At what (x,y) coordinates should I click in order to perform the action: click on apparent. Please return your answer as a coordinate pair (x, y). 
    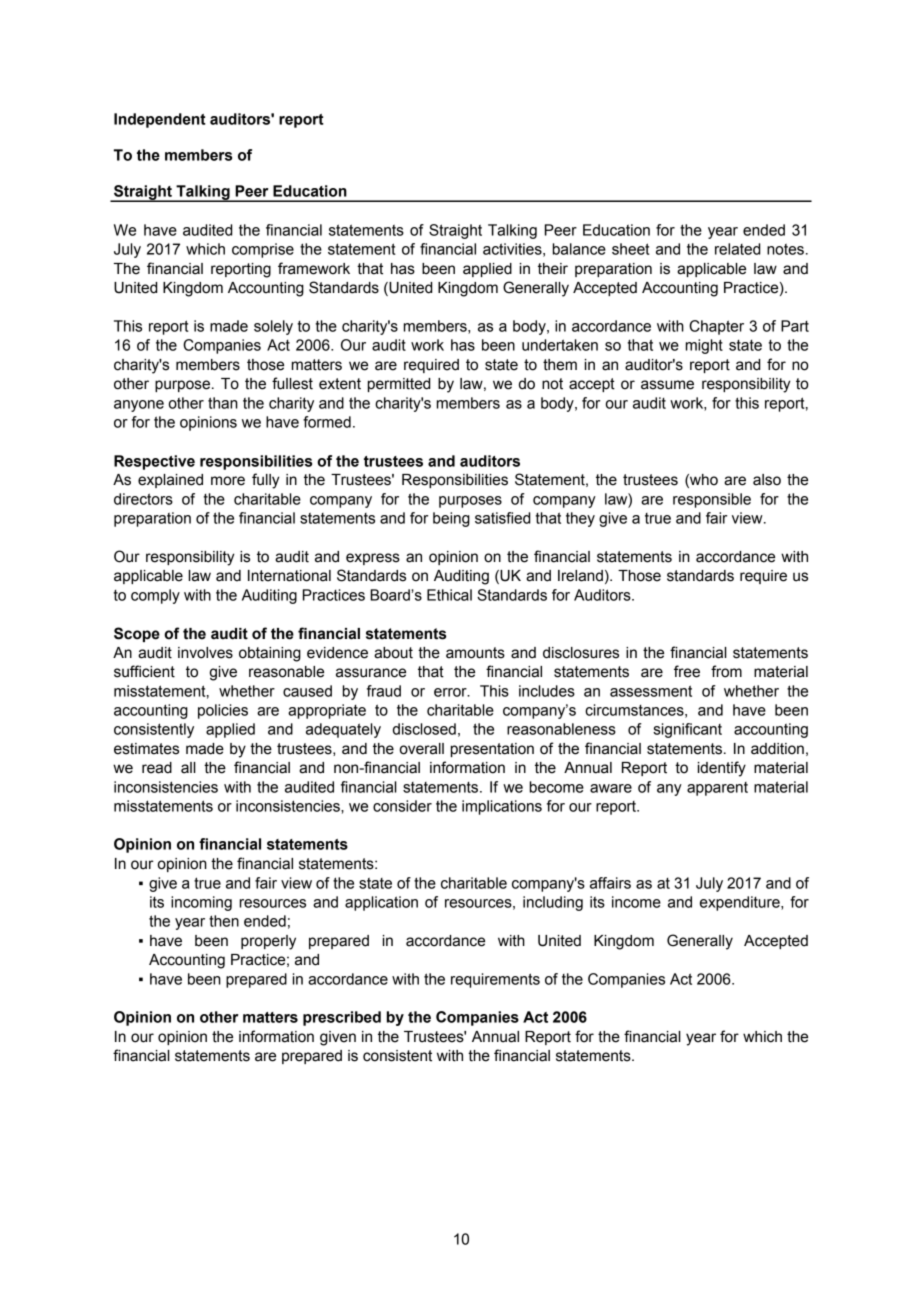
    Looking at the image, I should click on (717, 789).
